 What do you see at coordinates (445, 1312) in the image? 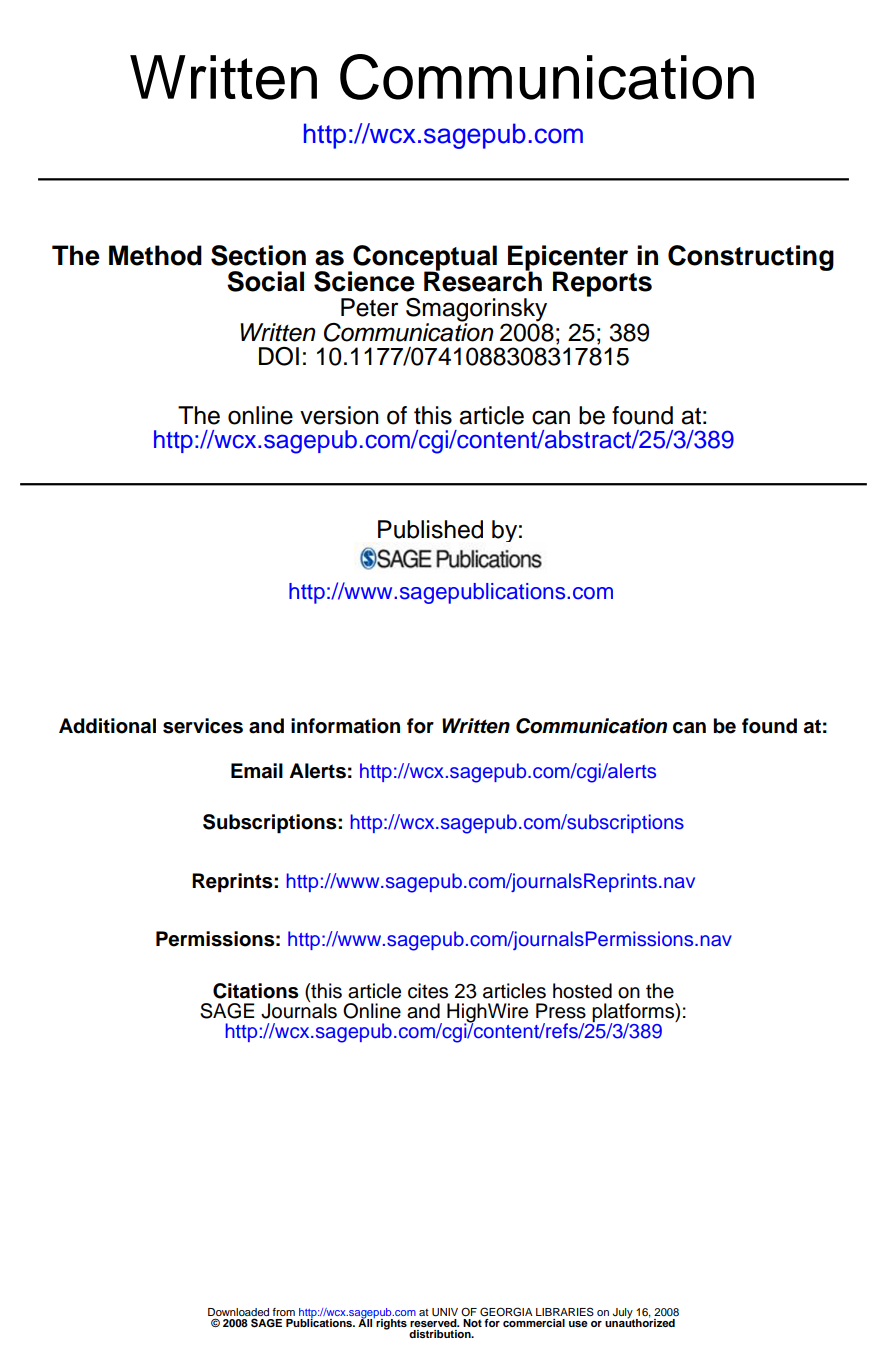
I see `UNIV` at bounding box center [445, 1312].
